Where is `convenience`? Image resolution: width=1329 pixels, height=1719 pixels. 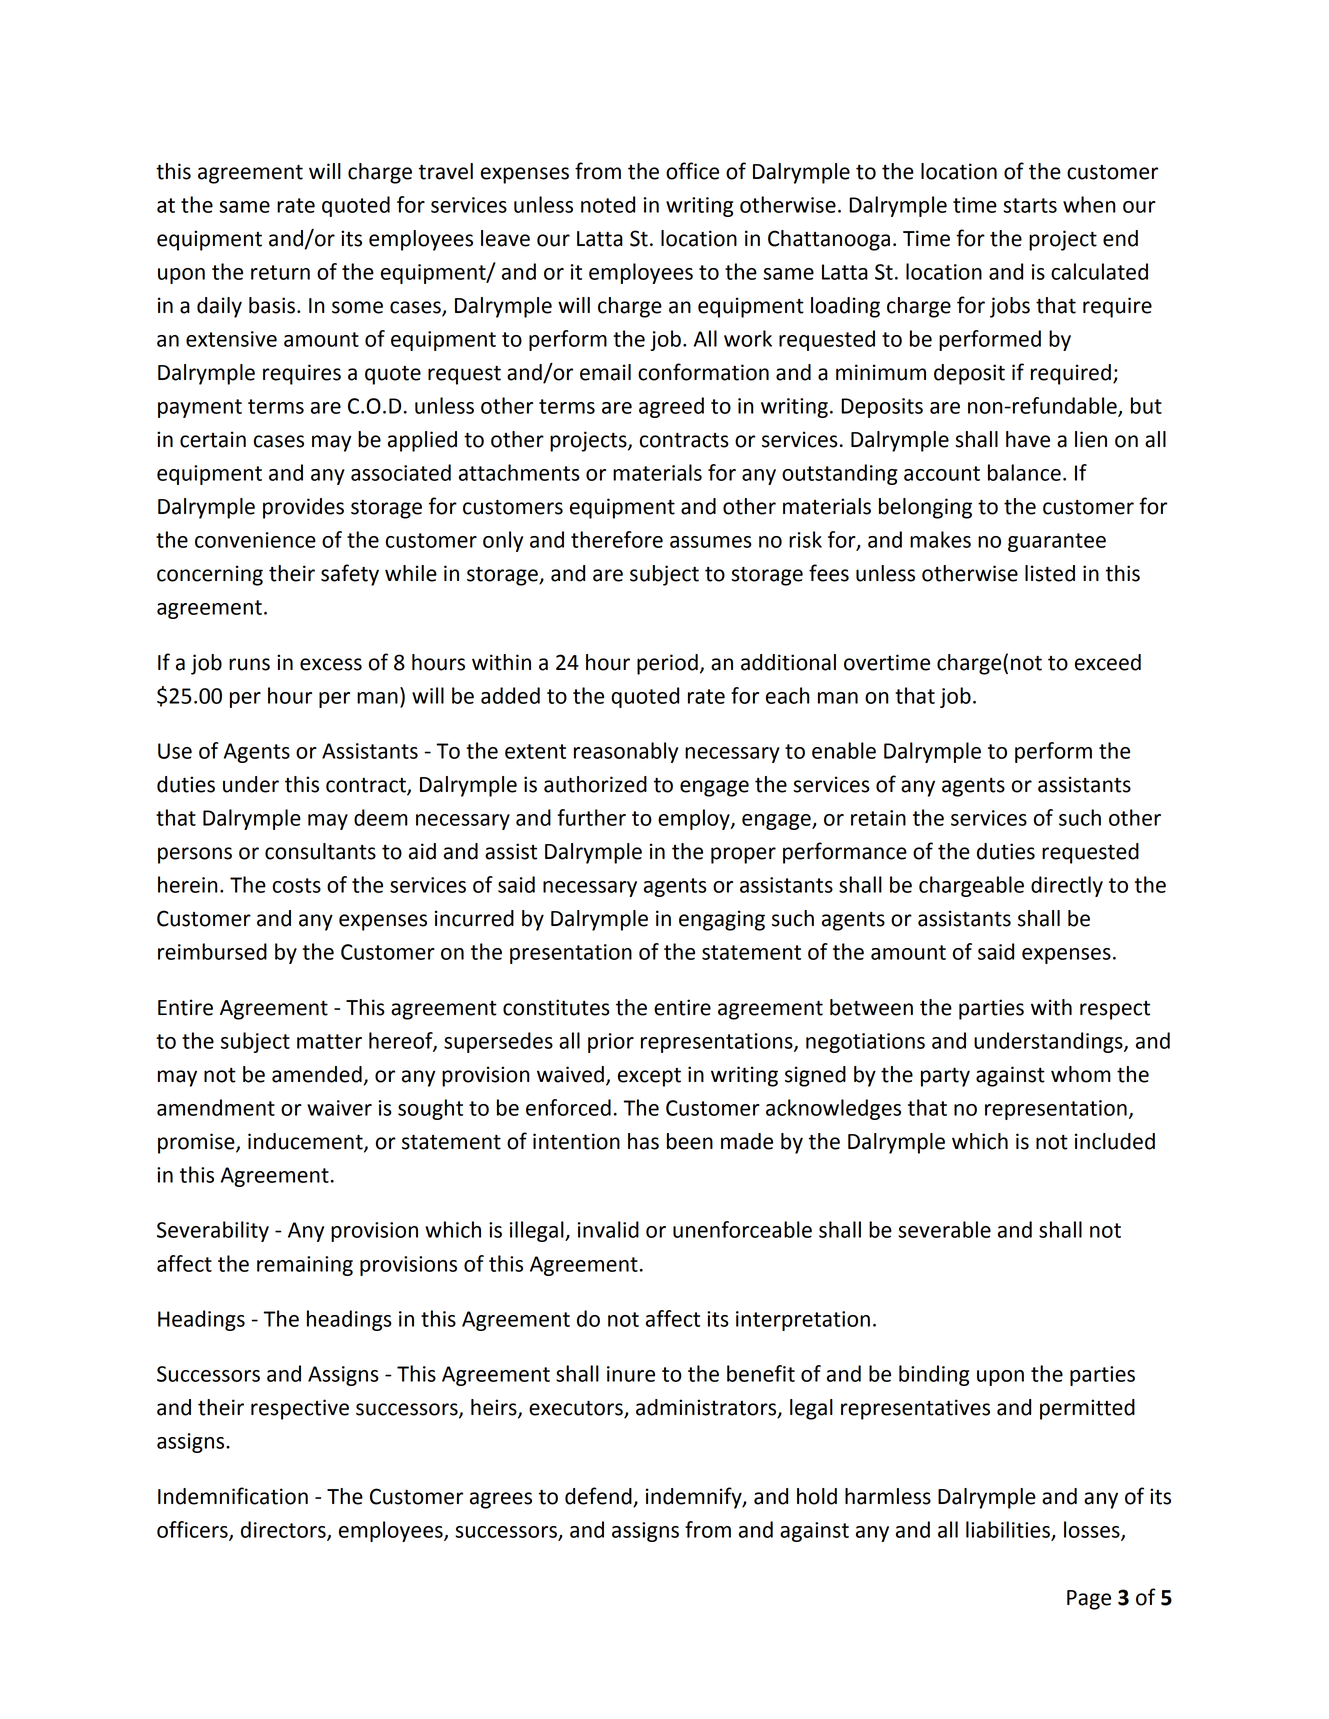
convenience is located at coordinates (255, 540).
